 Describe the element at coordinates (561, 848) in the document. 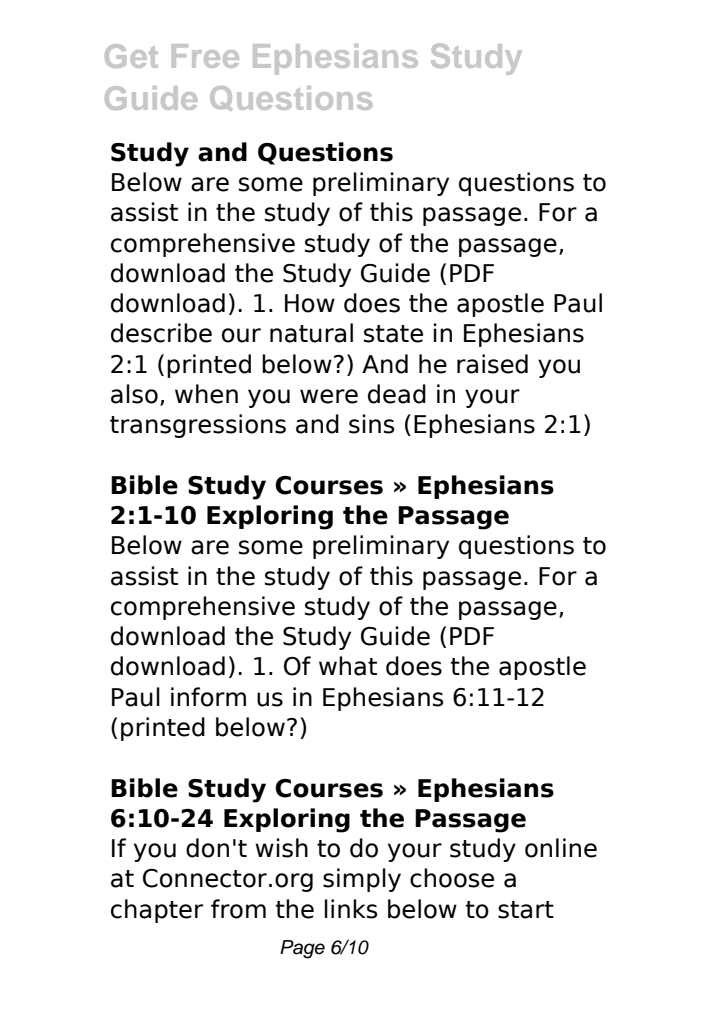

I see `online` at that location.
